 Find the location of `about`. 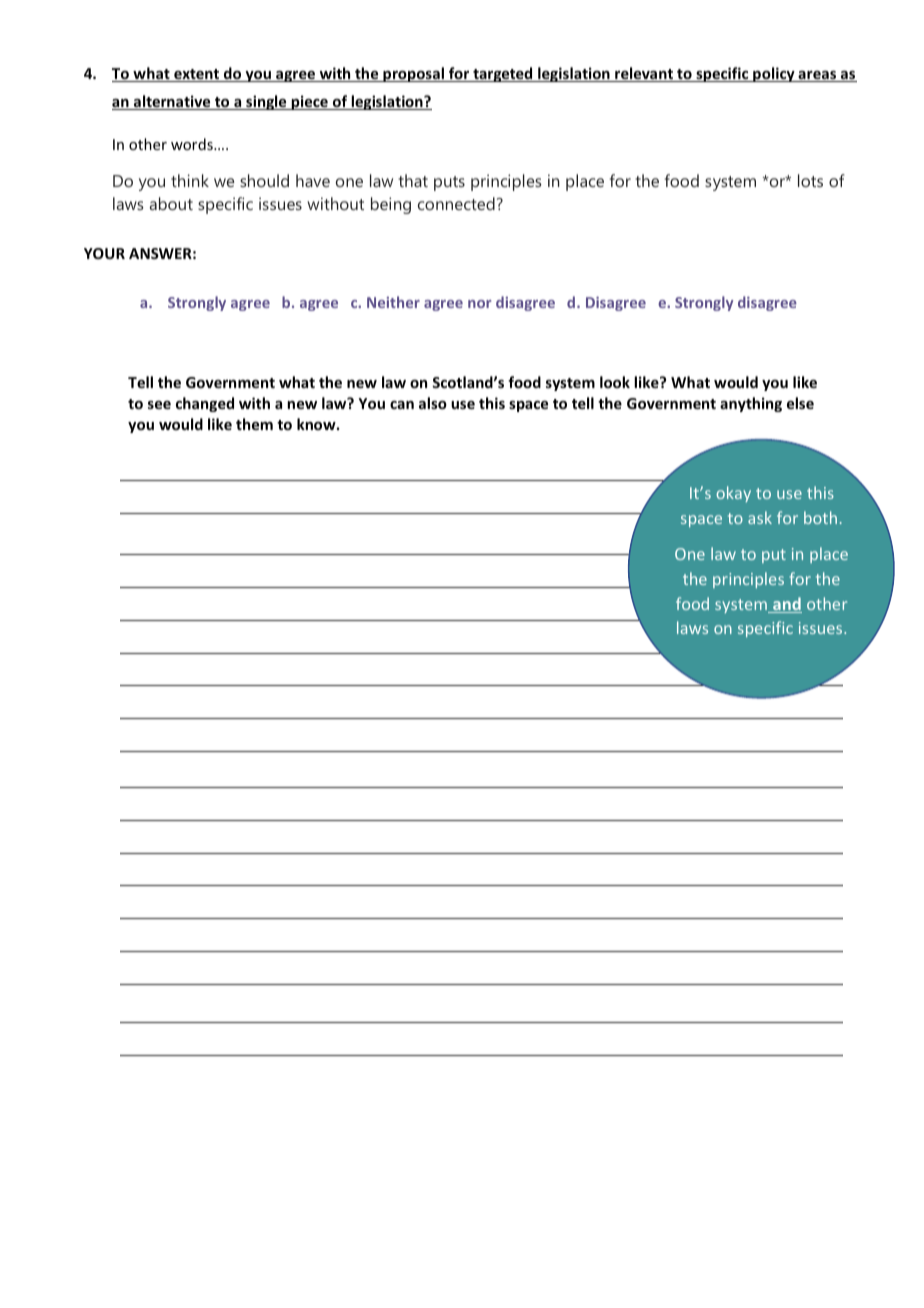

about is located at coordinates (171, 203).
